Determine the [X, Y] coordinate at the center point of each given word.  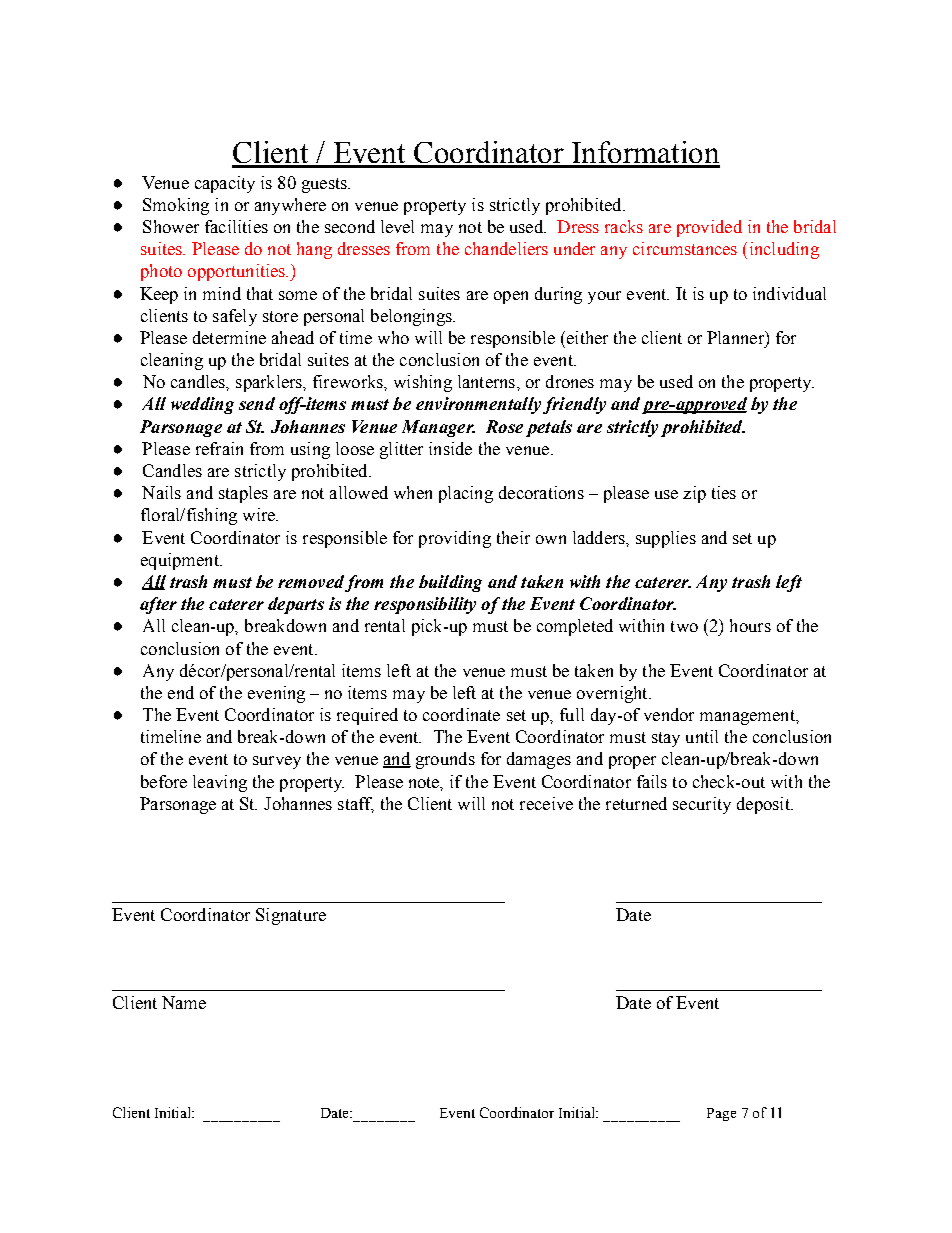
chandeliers [506, 248]
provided [709, 228]
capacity [225, 184]
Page [721, 1114]
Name [184, 1002]
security [702, 805]
